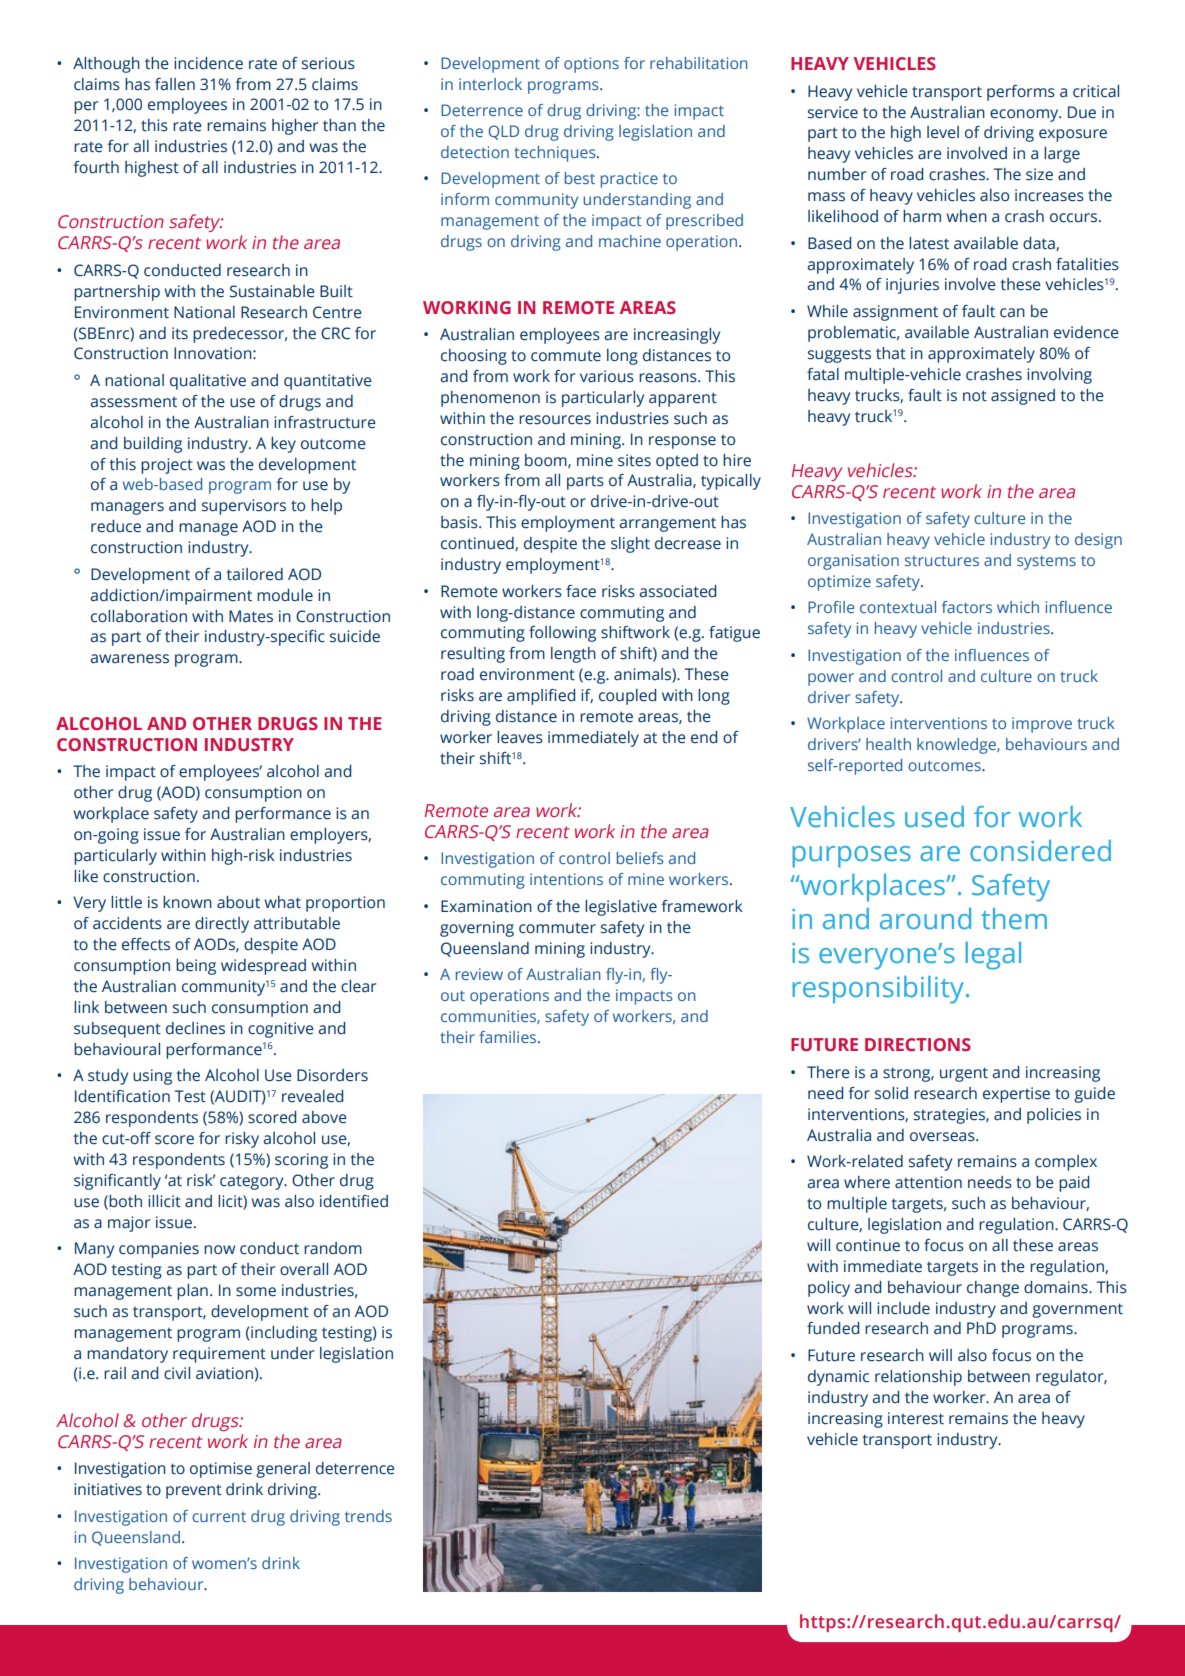 The image size is (1185, 1676). Describe the element at coordinates (175, 84) in the screenshot. I see `fallen` at that location.
